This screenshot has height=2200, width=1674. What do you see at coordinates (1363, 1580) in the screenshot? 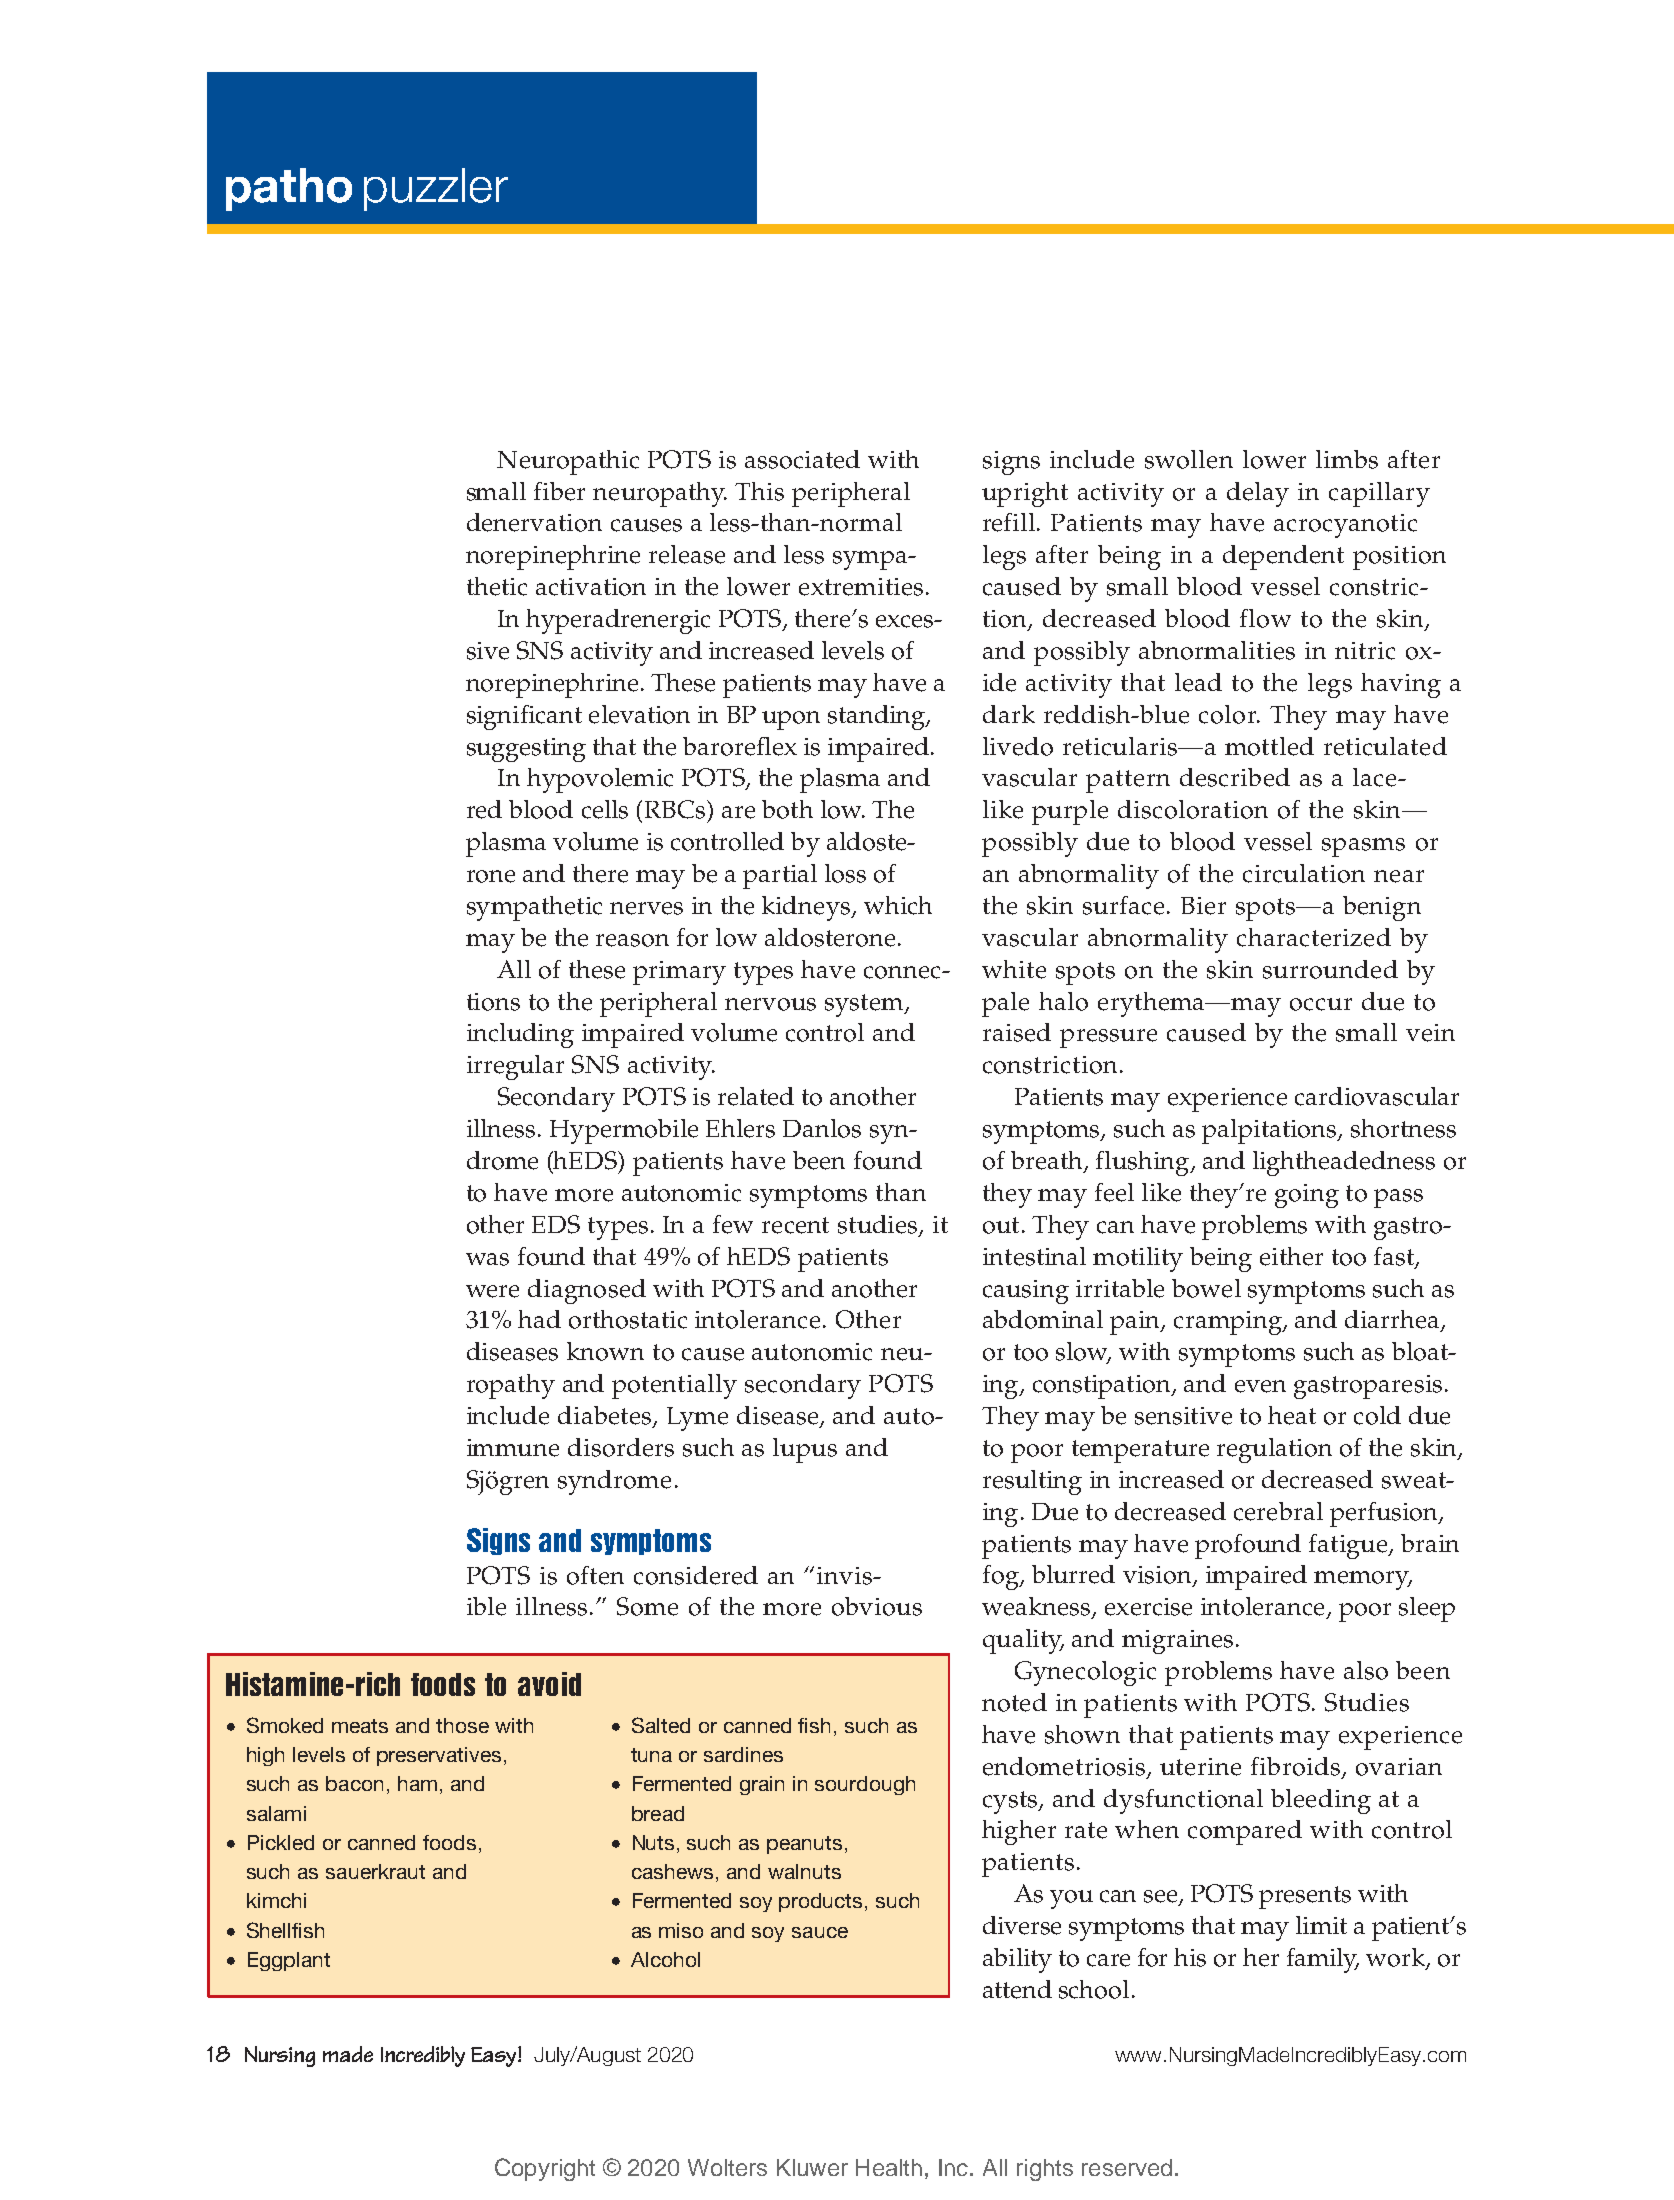
I see `memory` at bounding box center [1363, 1580].
